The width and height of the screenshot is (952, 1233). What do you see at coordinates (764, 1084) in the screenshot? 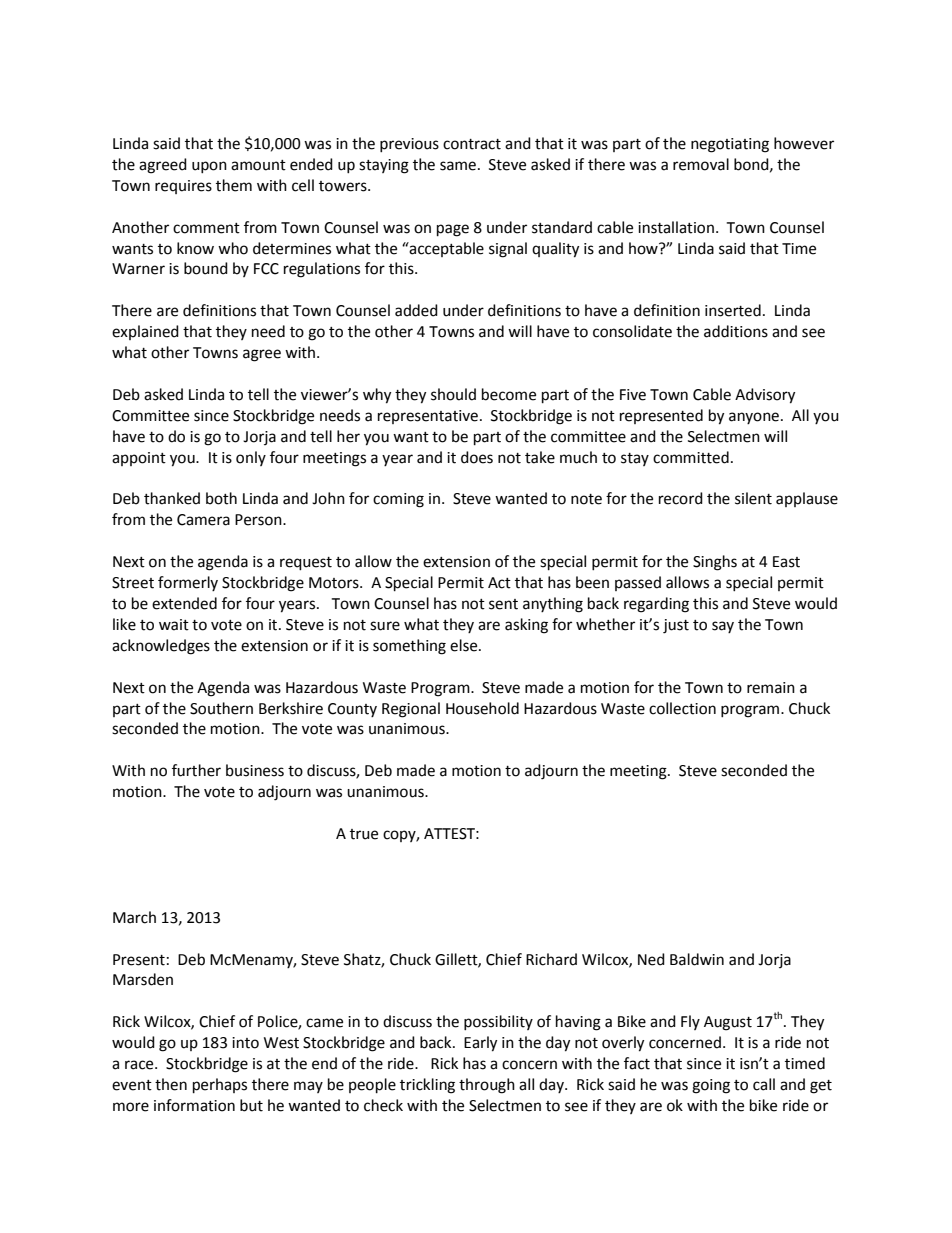
I see `call` at bounding box center [764, 1084].
